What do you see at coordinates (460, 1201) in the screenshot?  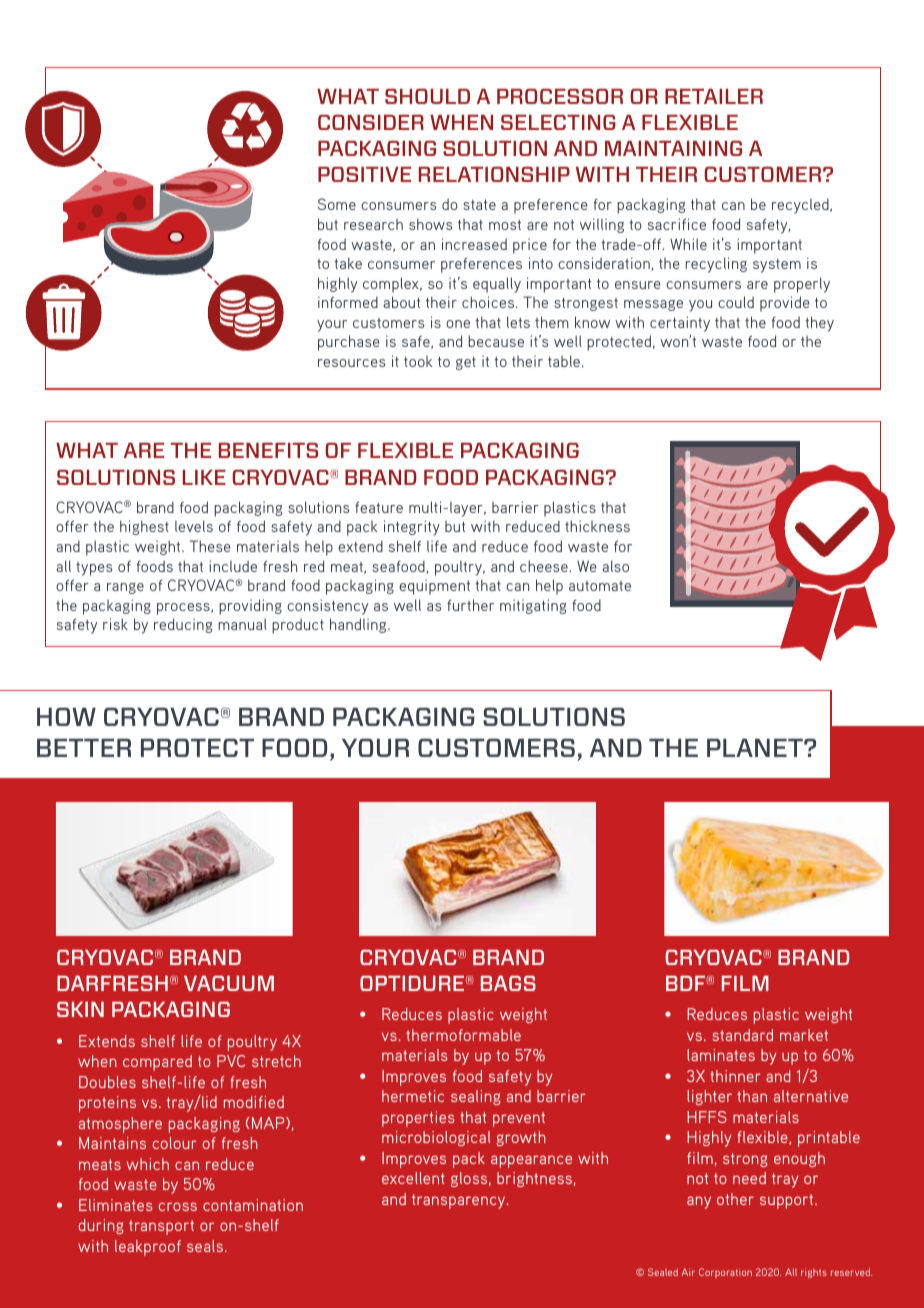 I see `transparency` at bounding box center [460, 1201].
